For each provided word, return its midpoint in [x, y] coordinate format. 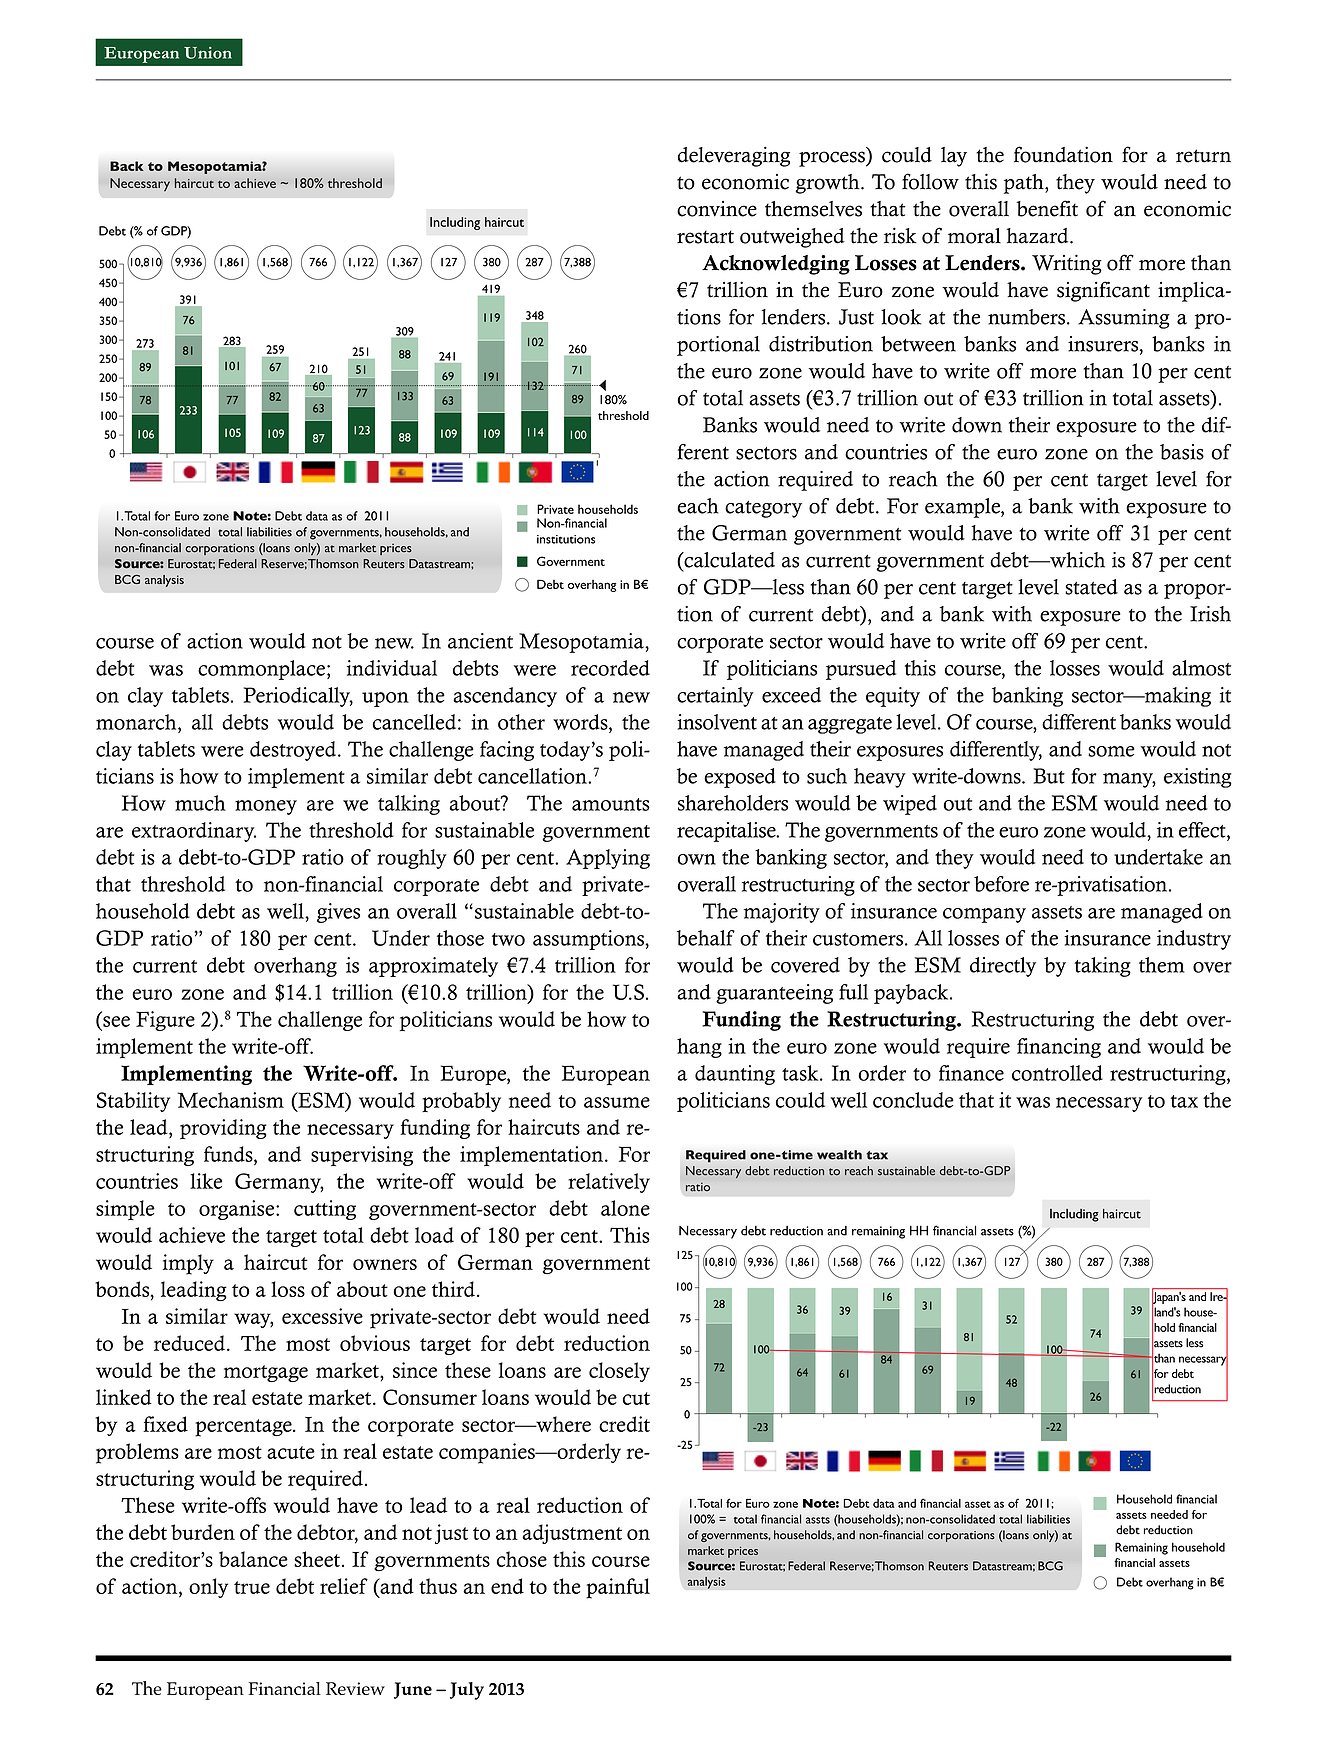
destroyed [294, 751]
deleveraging [734, 156]
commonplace [261, 670]
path [1025, 184]
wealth [839, 1155]
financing [1059, 1048]
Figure [165, 1021]
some [1111, 751]
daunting [735, 1075]
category [763, 509]
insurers [1104, 345]
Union [208, 53]
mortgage [266, 1373]
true [252, 1587]
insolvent [717, 722]
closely [619, 1372]
